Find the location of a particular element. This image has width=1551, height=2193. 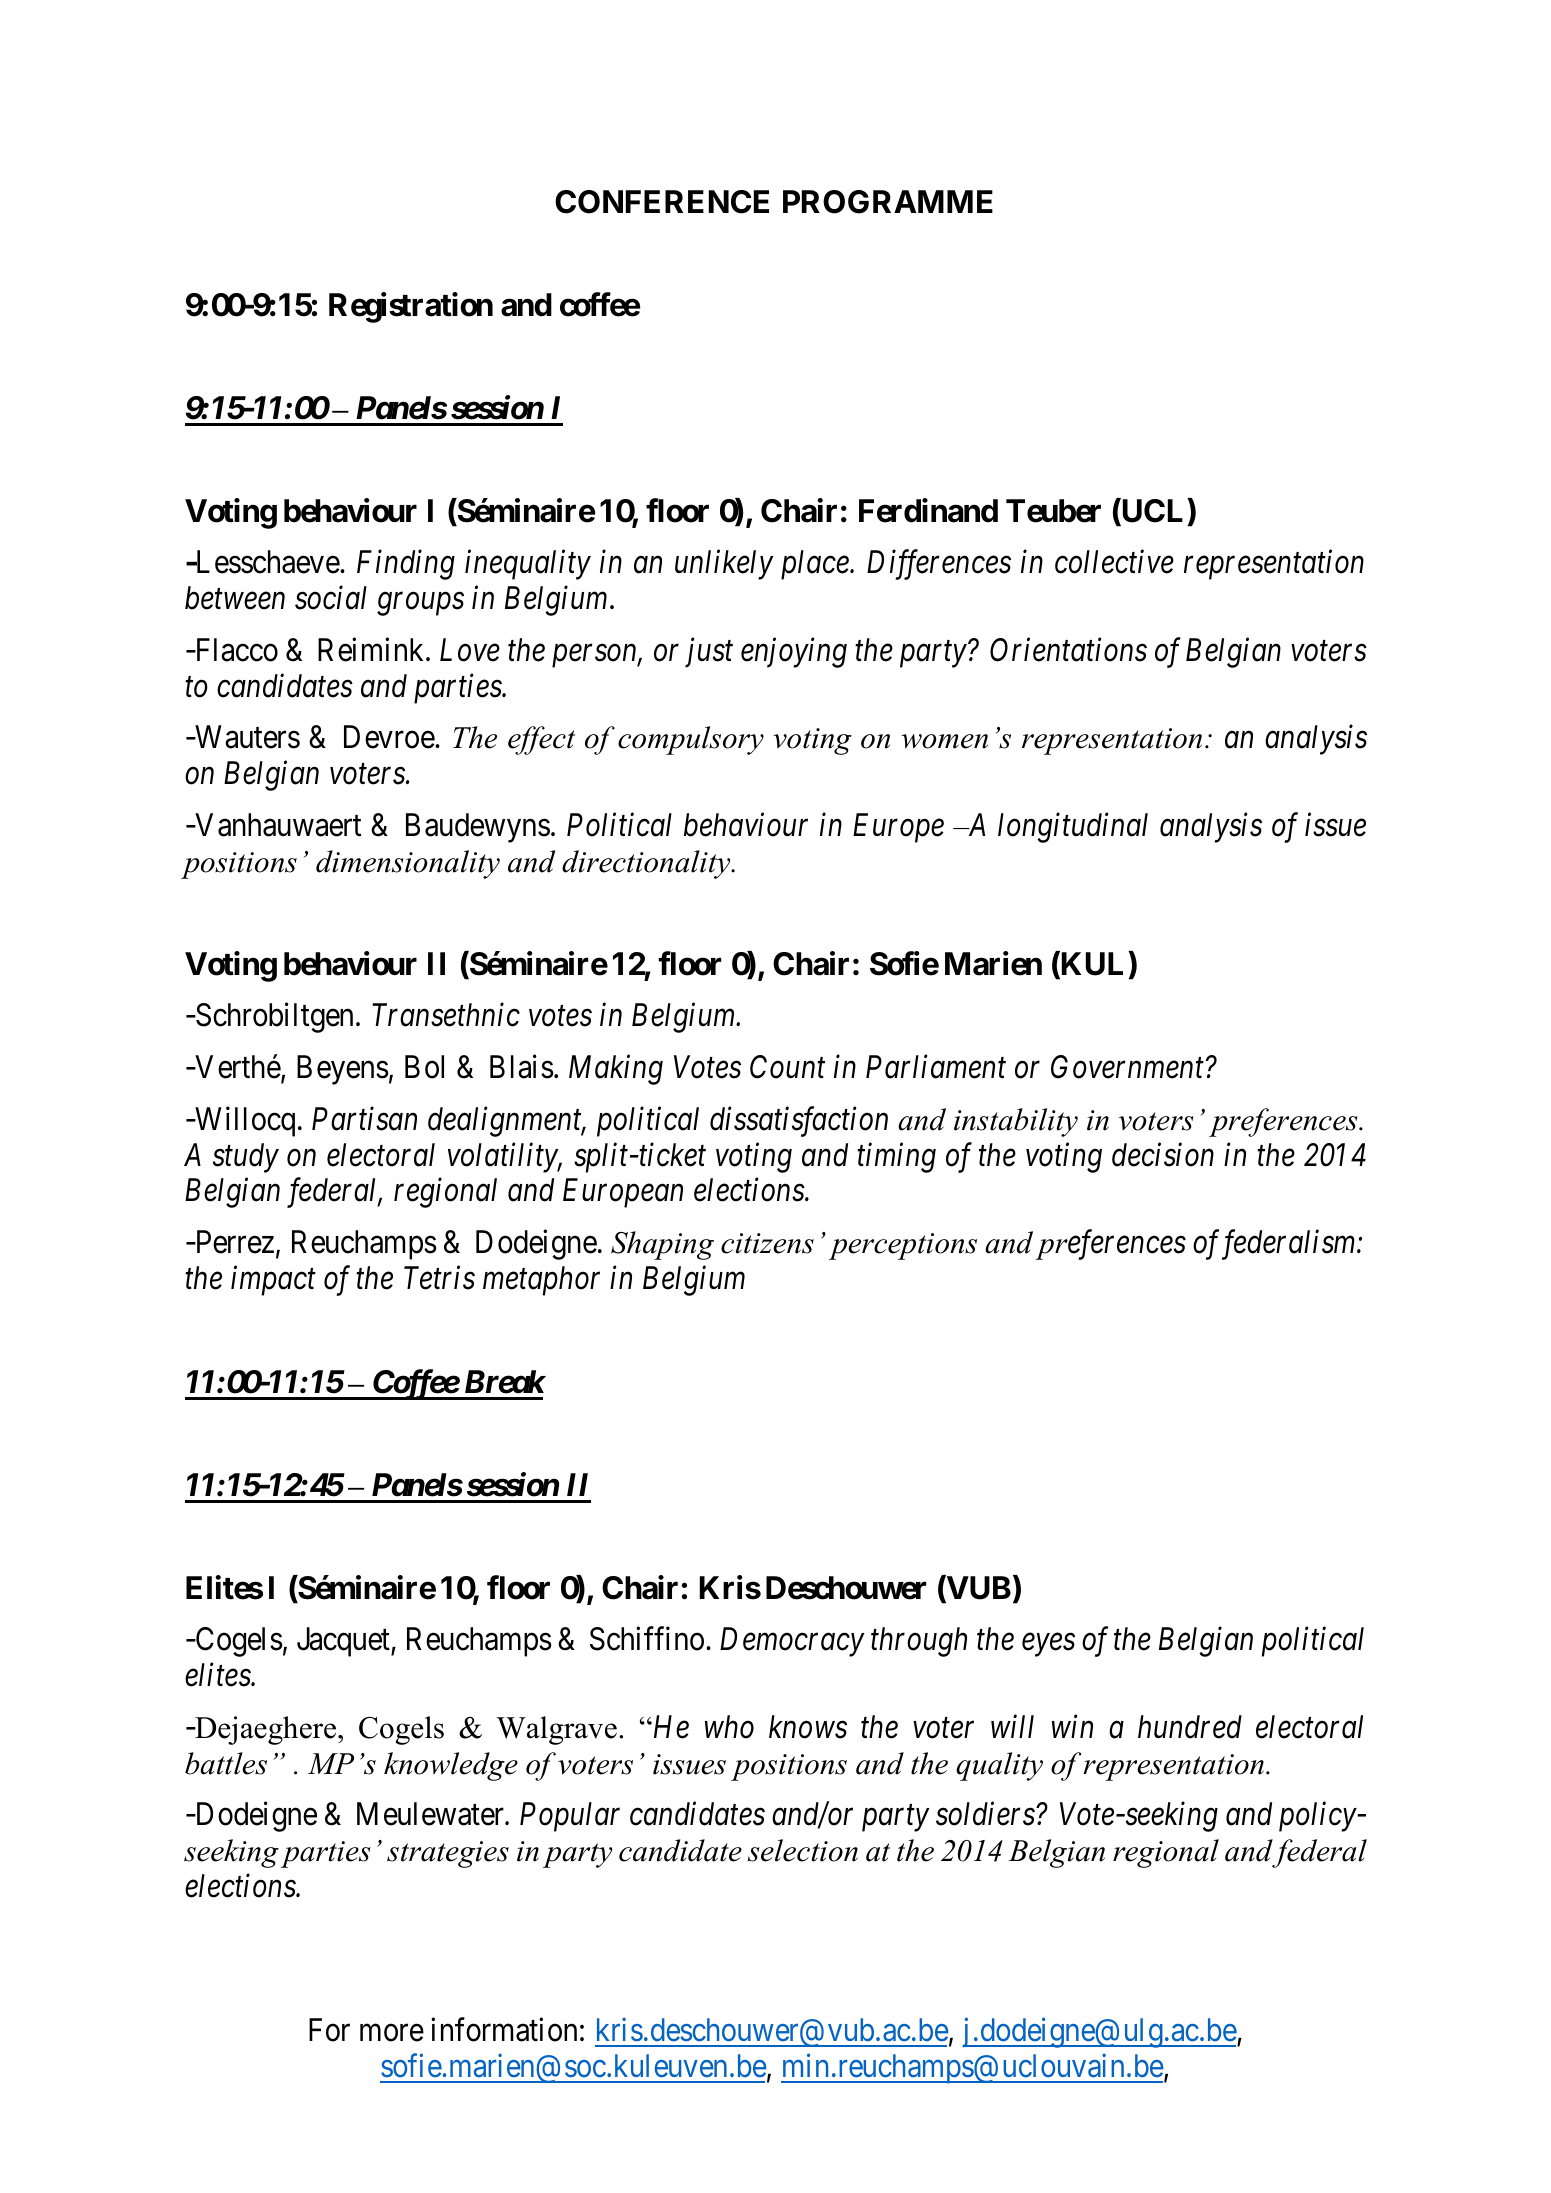

PROGRAMME is located at coordinates (888, 202).
